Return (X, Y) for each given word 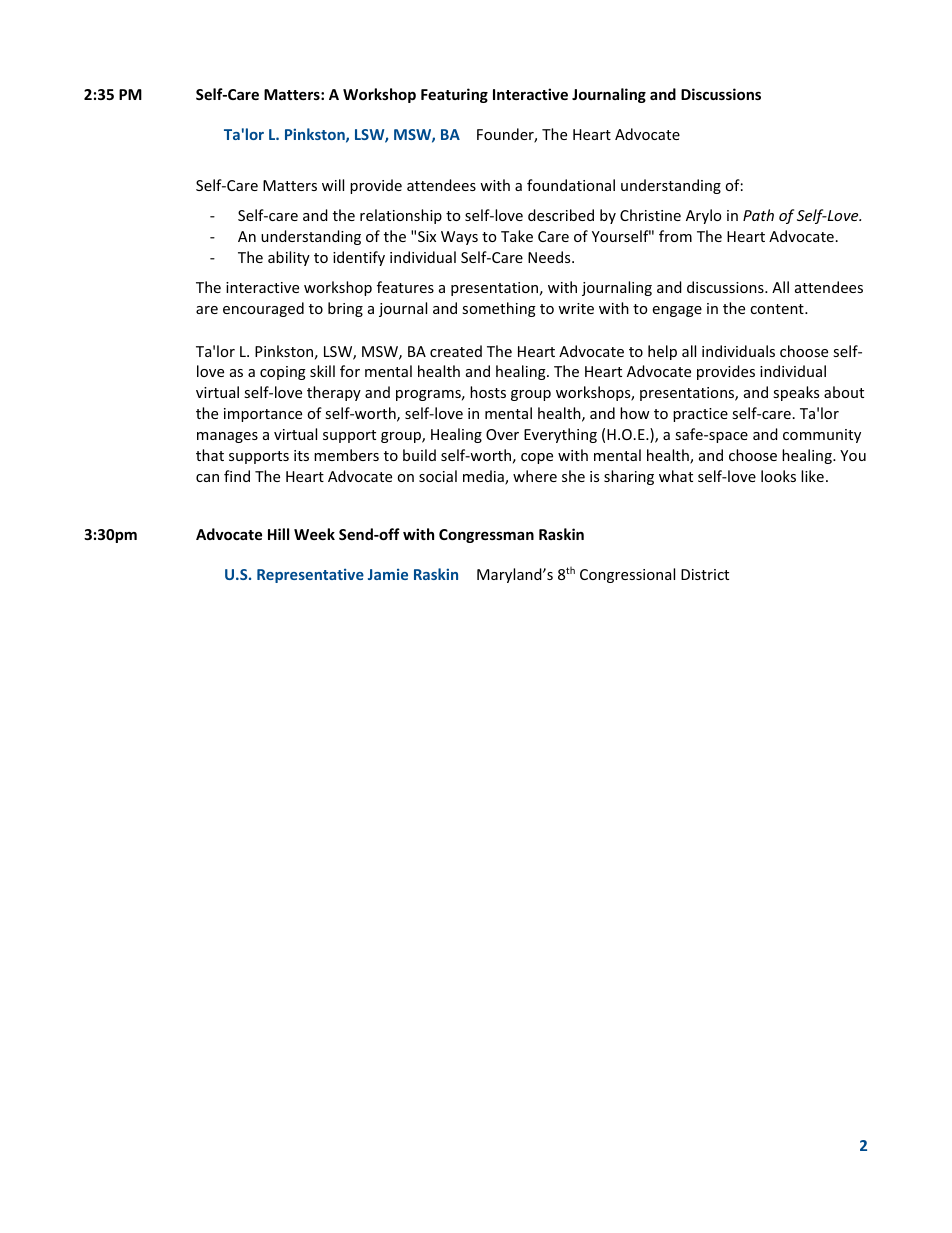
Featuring (454, 95)
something (499, 309)
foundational (571, 185)
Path (758, 215)
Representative (310, 575)
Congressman (486, 536)
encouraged (263, 309)
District (705, 574)
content (778, 309)
